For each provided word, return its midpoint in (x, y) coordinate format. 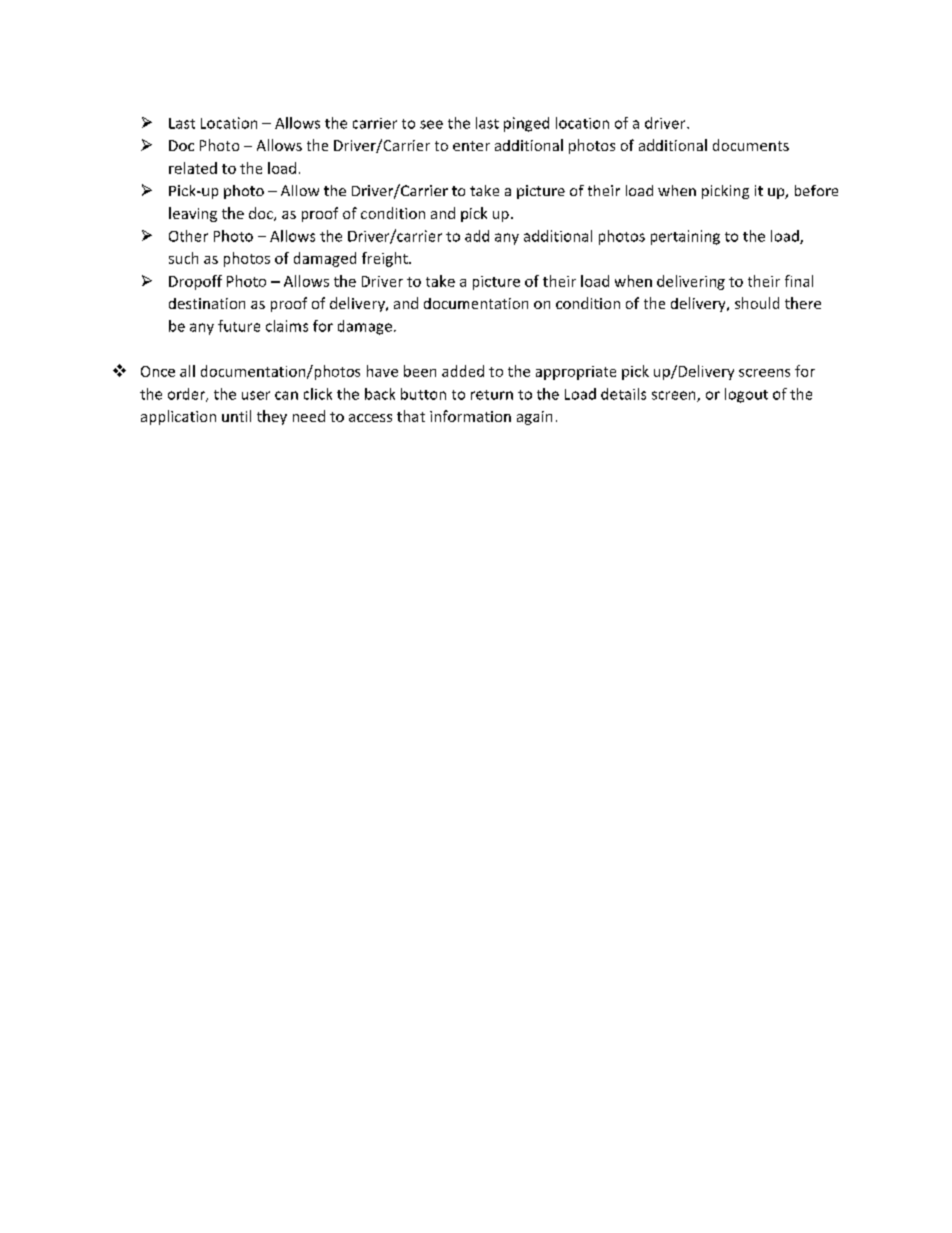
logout (746, 395)
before (816, 190)
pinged (526, 124)
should (757, 303)
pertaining (685, 237)
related (193, 168)
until (236, 416)
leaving (193, 214)
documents (751, 145)
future (239, 326)
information (470, 416)
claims (287, 326)
